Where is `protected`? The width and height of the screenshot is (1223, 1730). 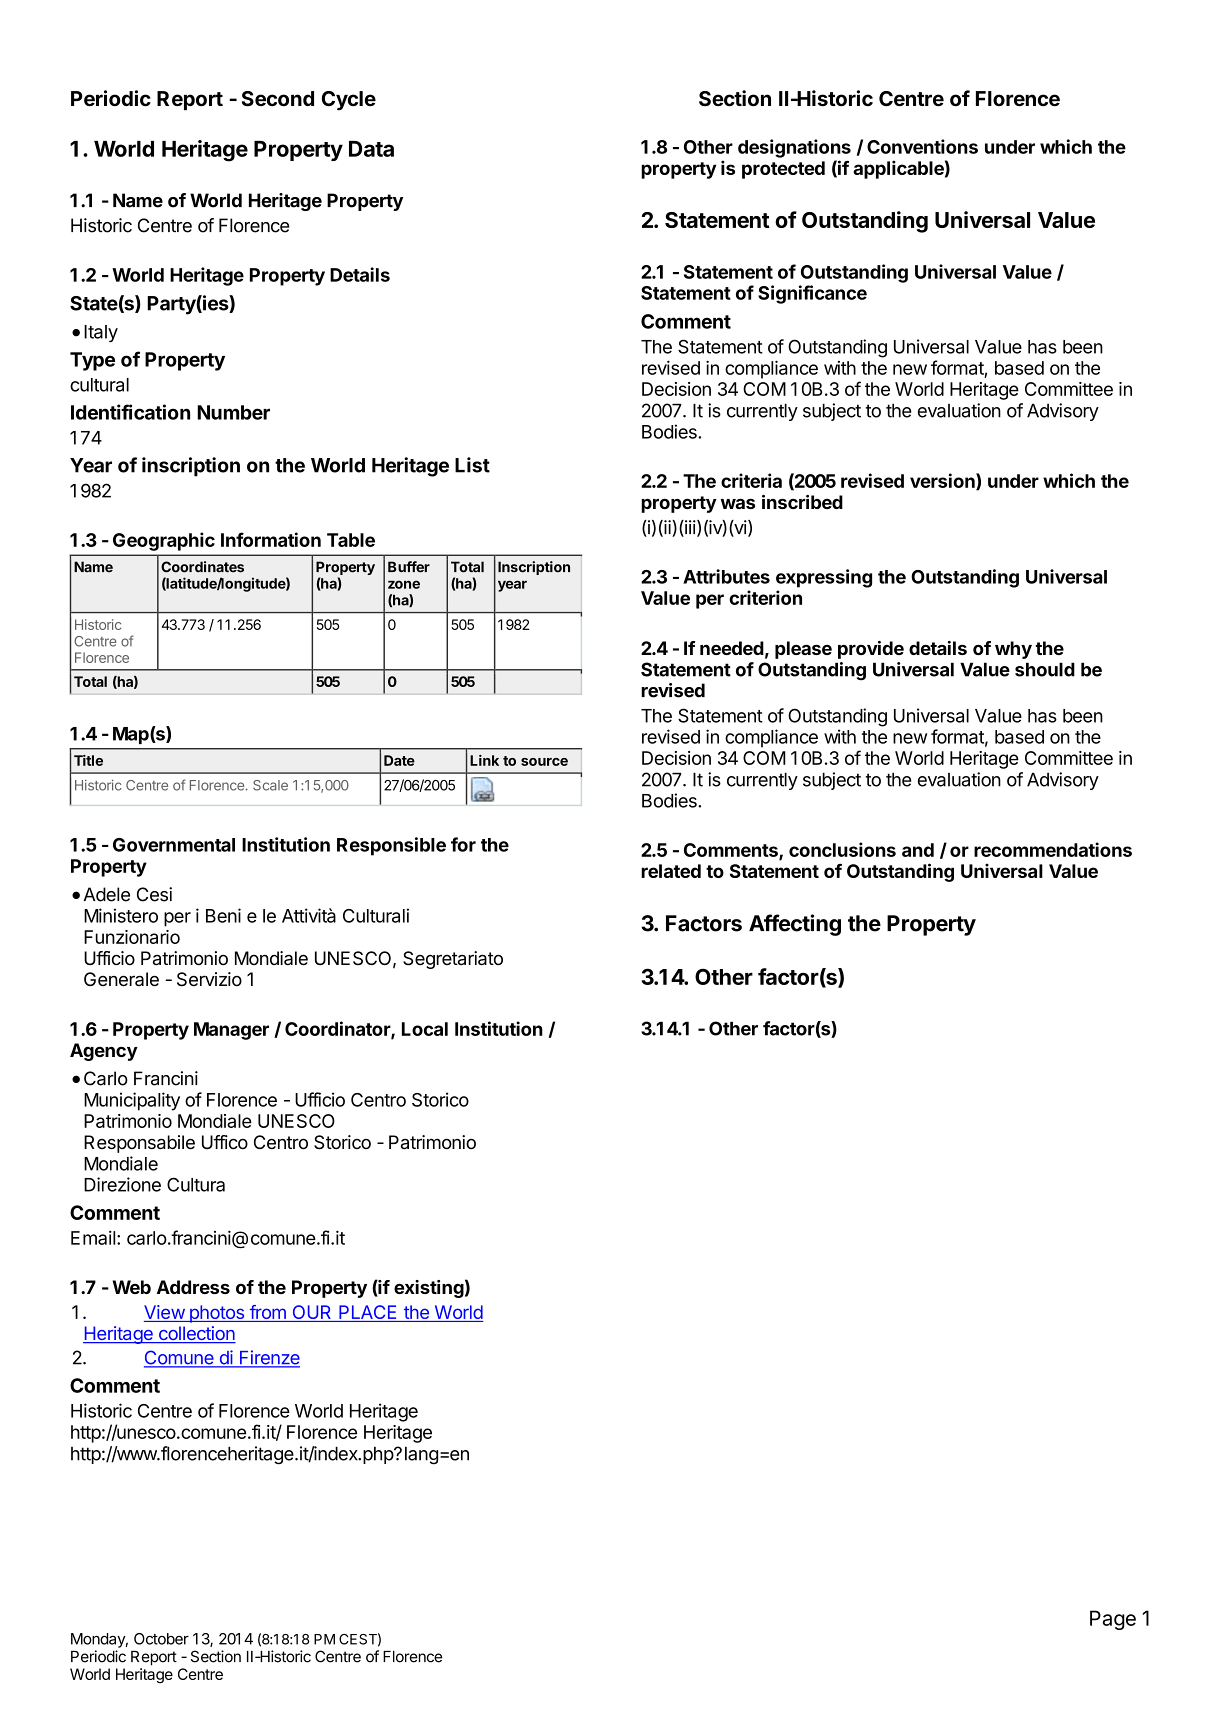 protected is located at coordinates (783, 170).
